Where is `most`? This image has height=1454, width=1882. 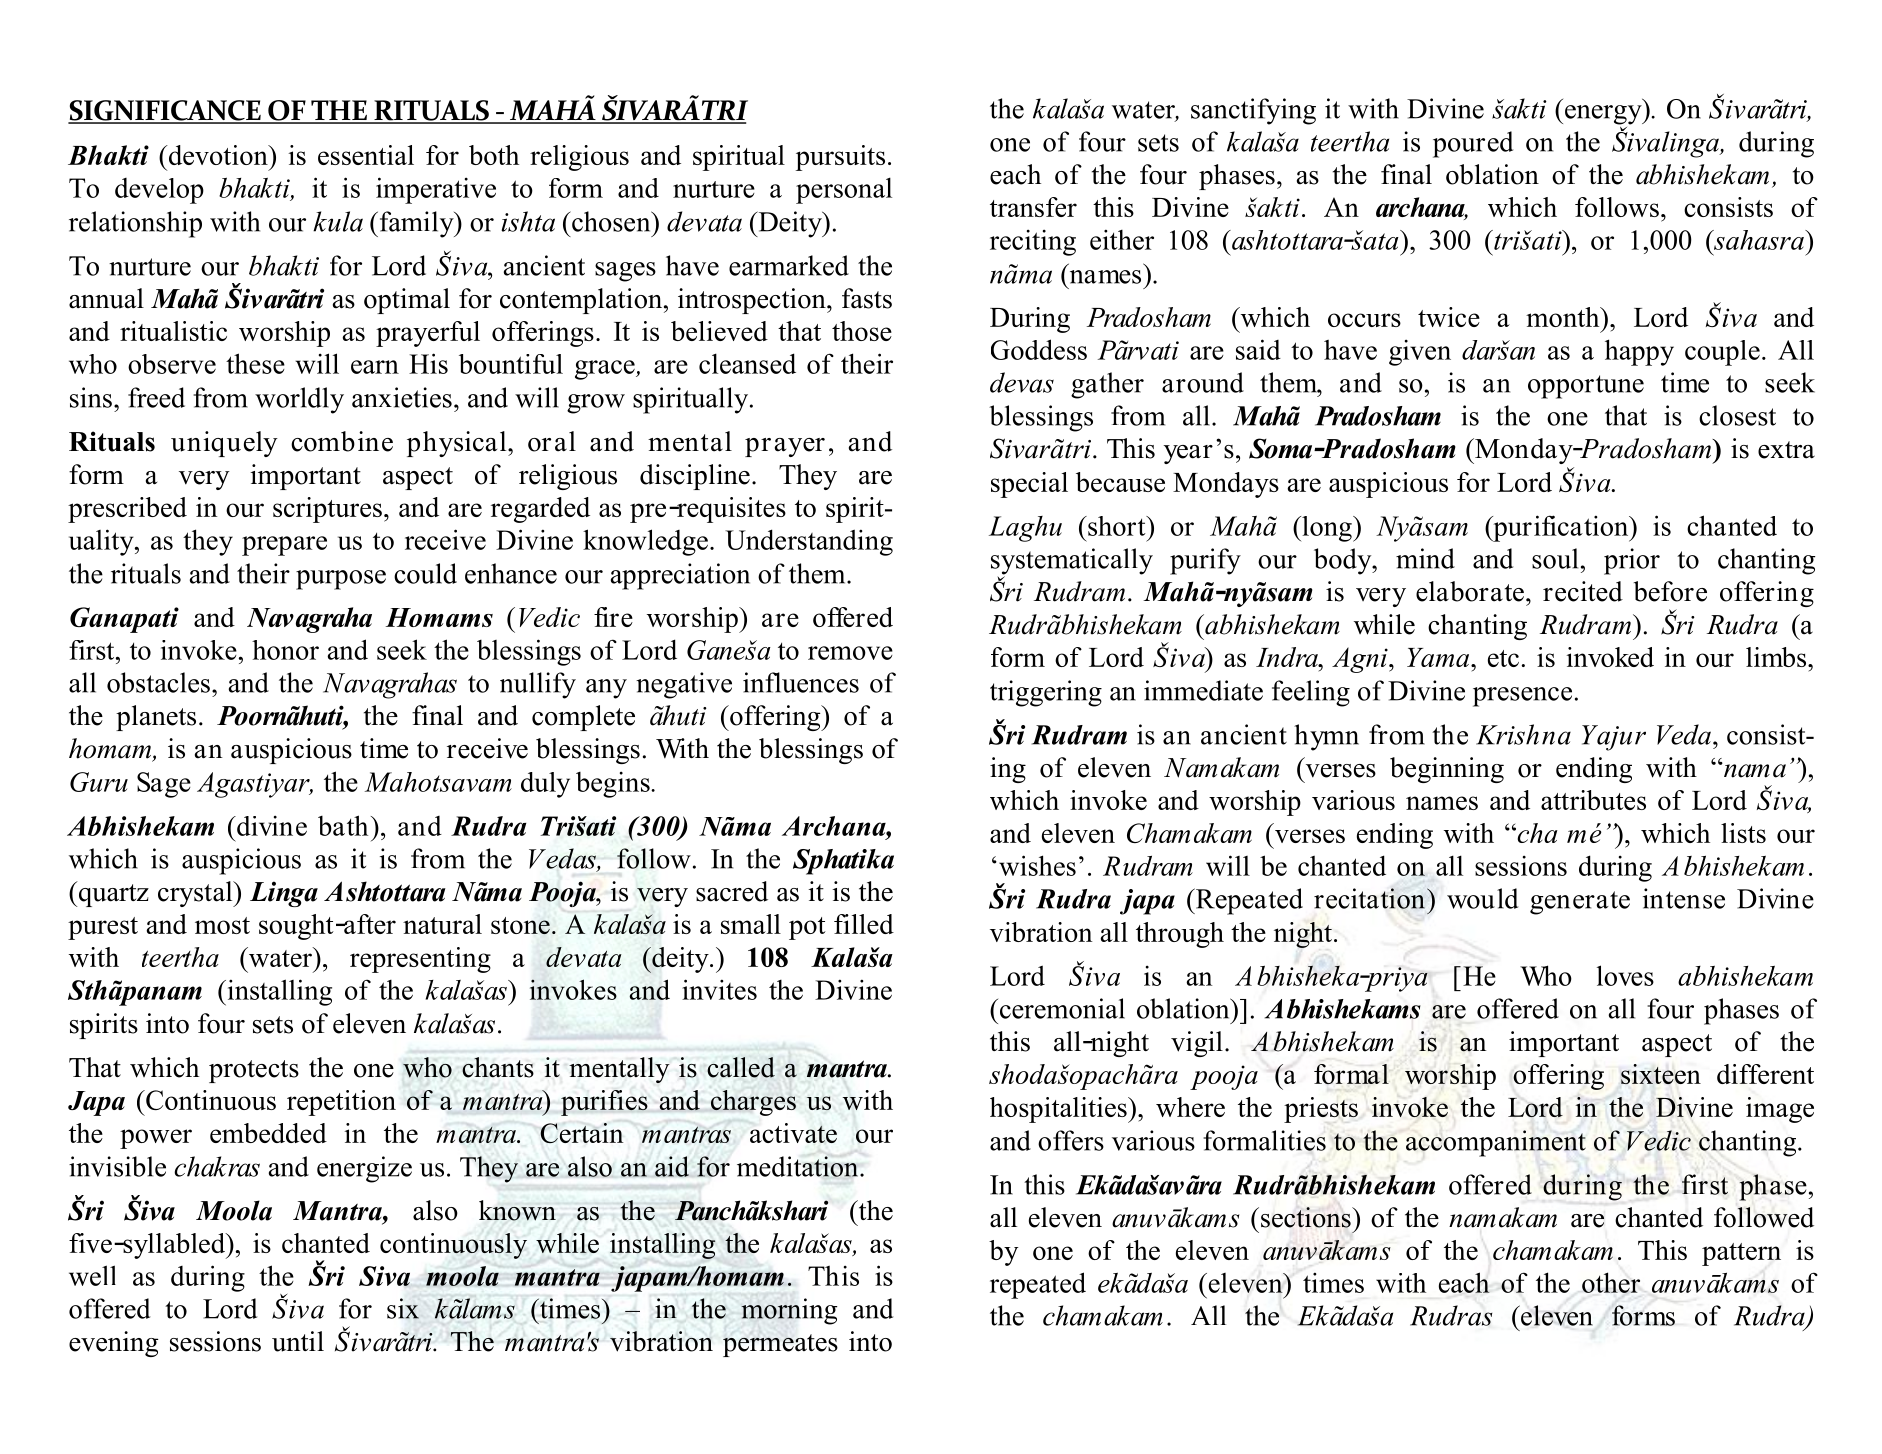 most is located at coordinates (222, 925).
